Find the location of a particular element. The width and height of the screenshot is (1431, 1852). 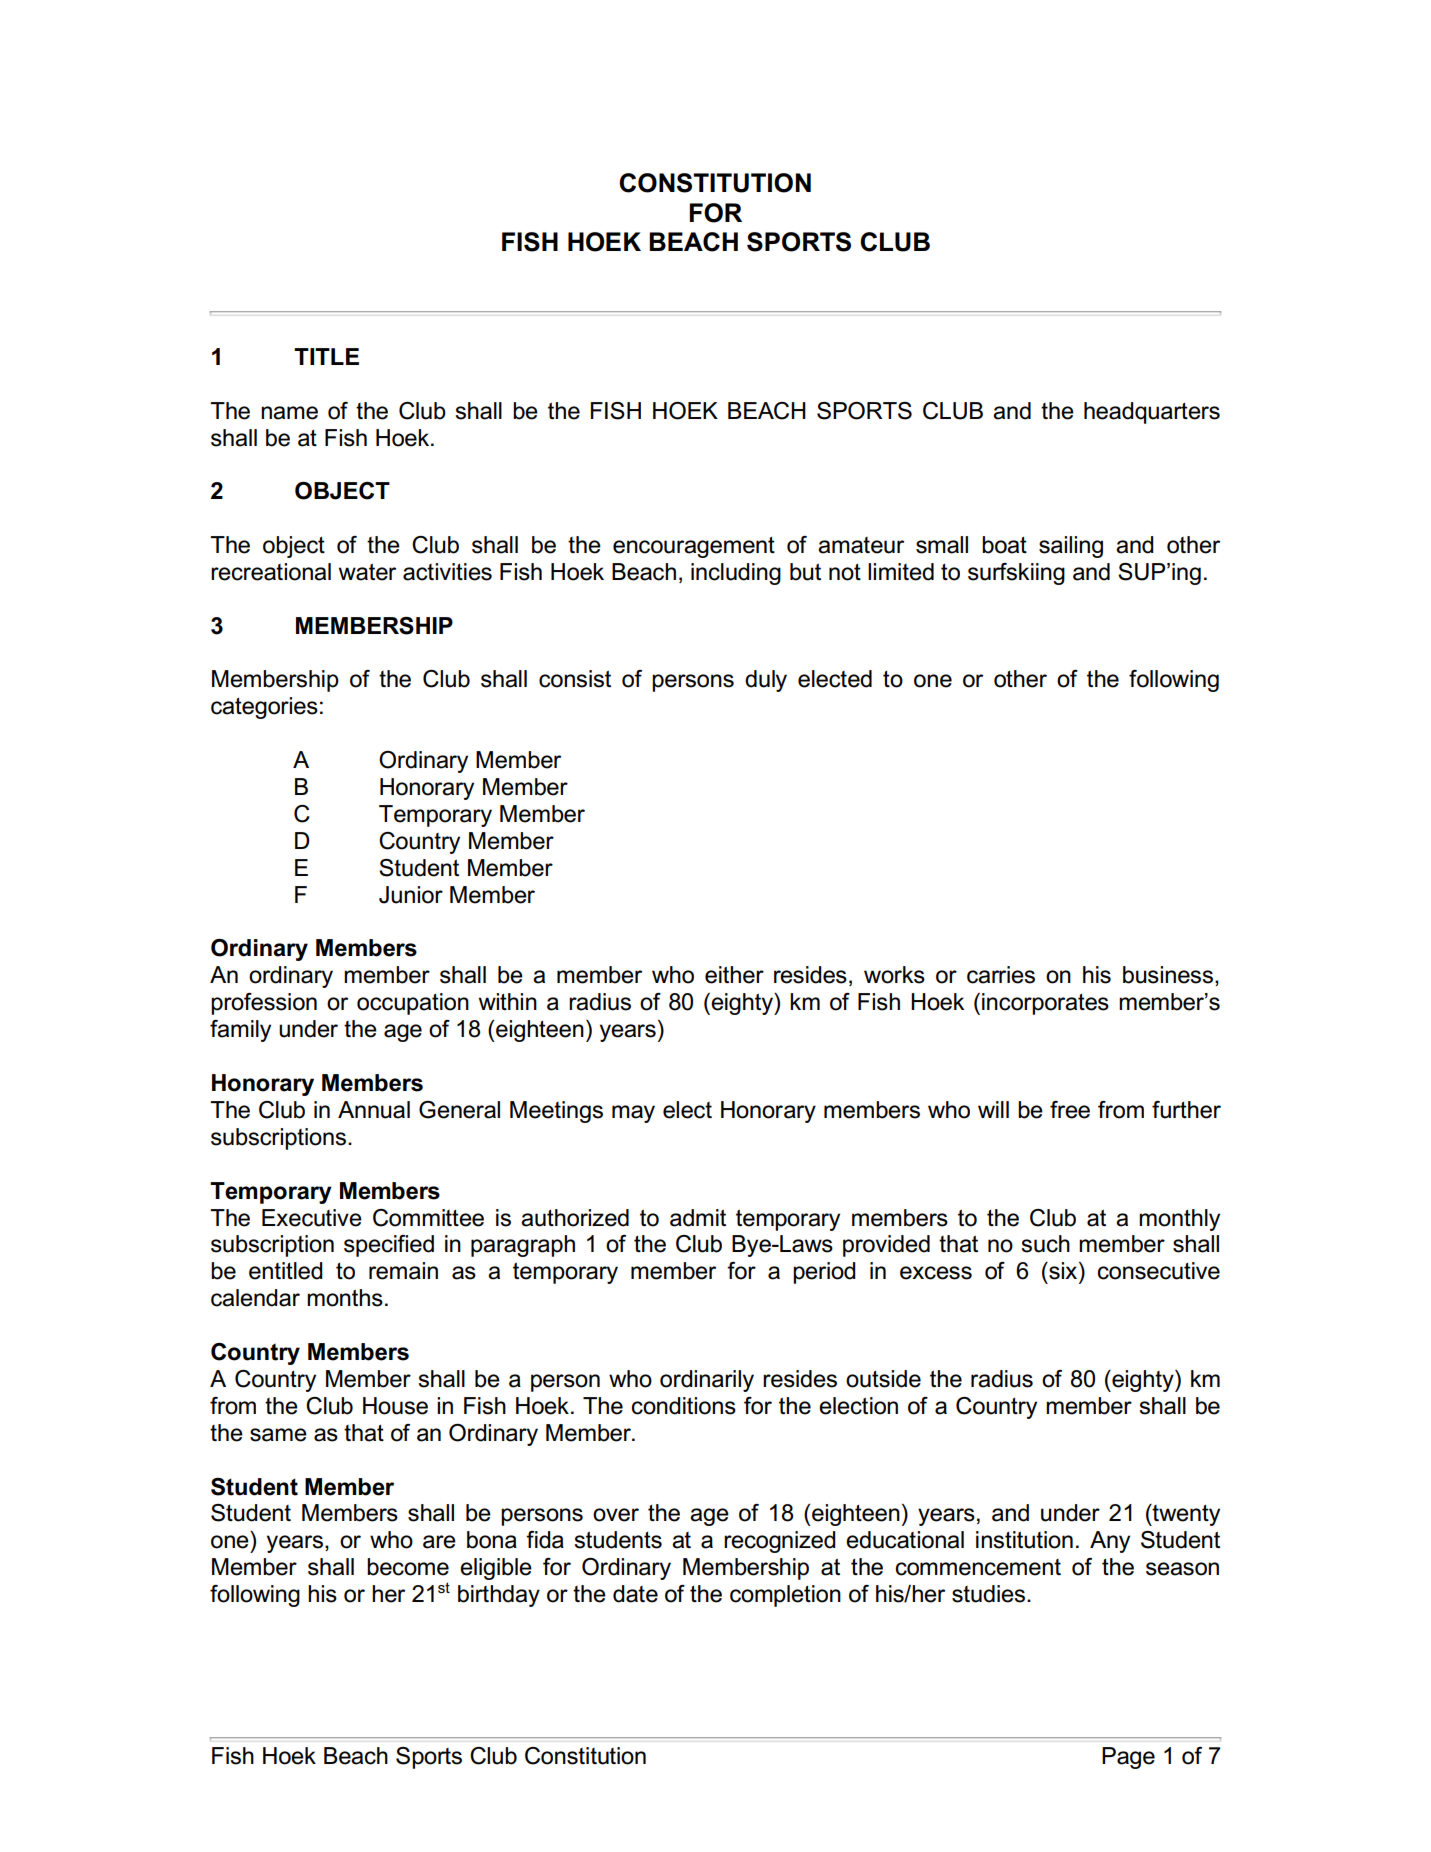

name is located at coordinates (289, 413).
